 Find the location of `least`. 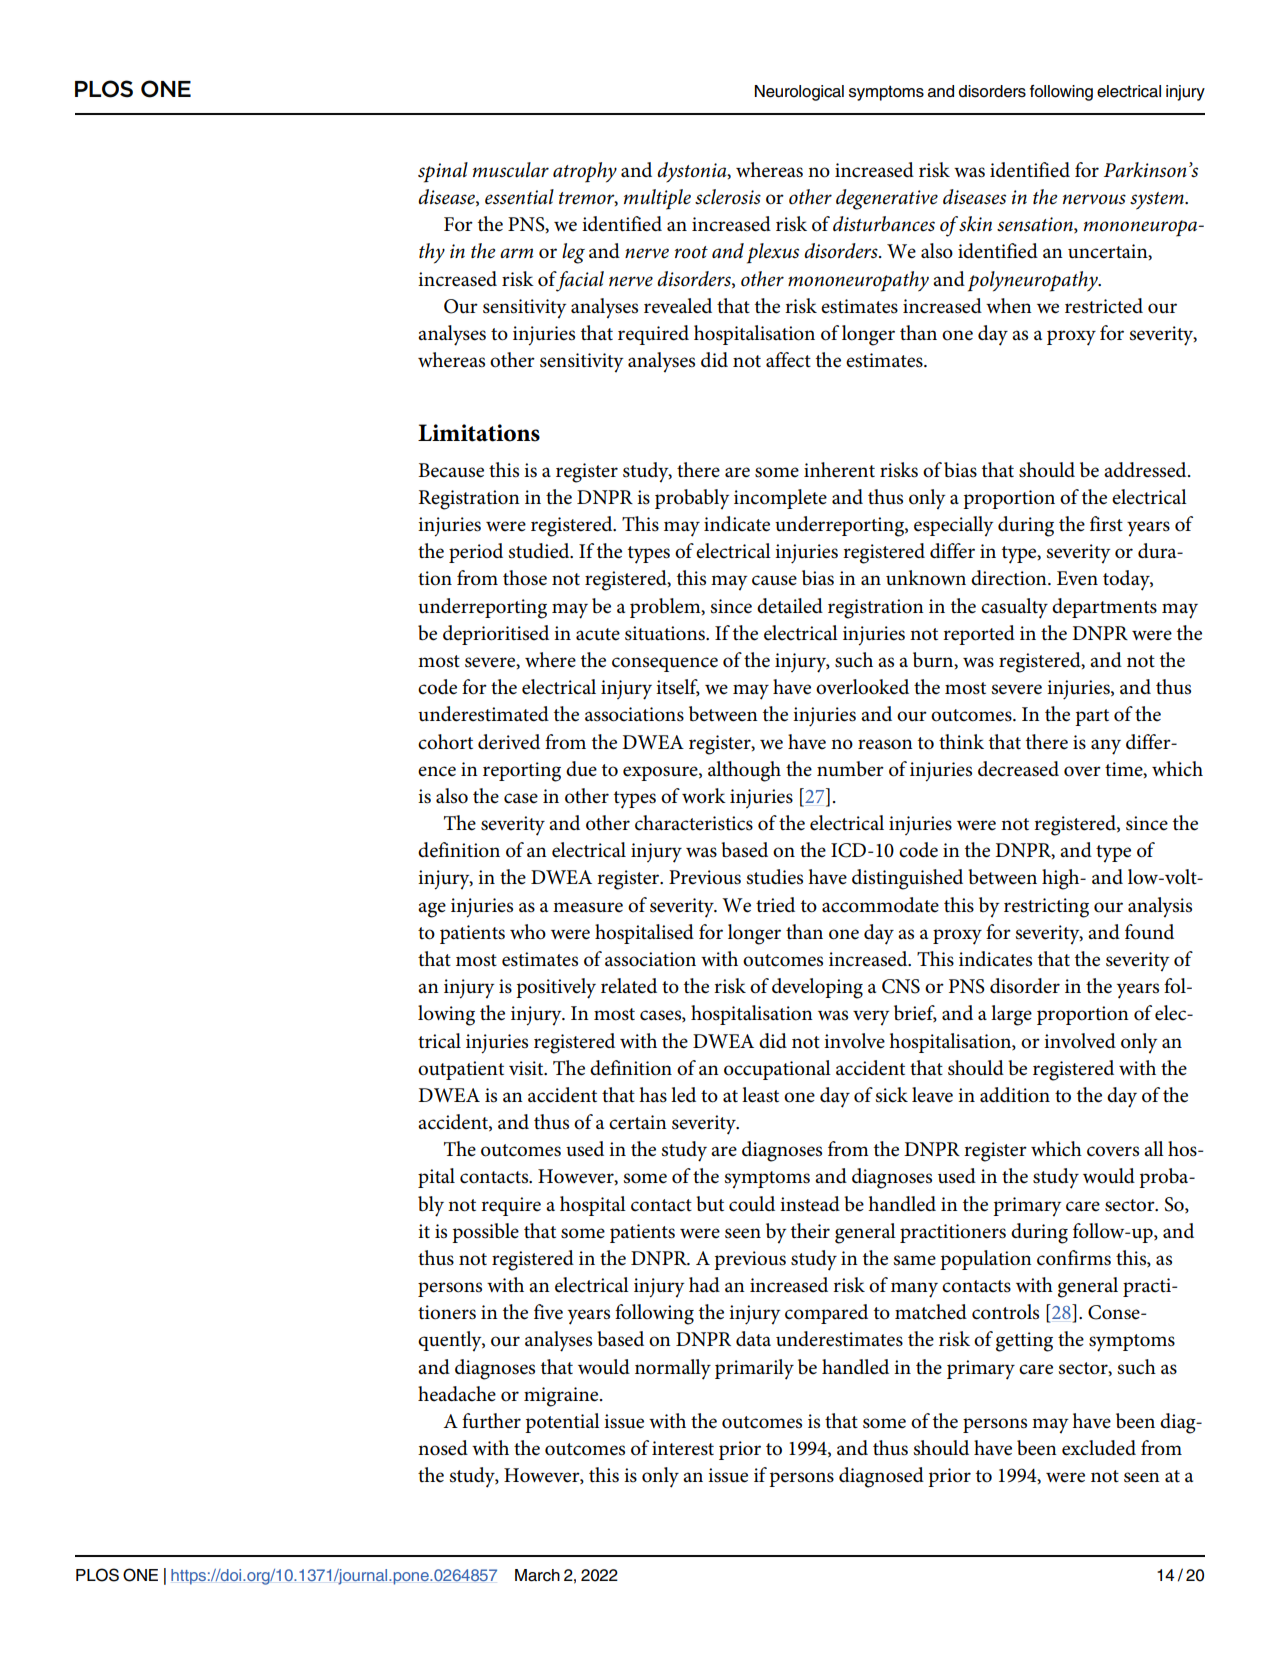

least is located at coordinates (760, 1095).
